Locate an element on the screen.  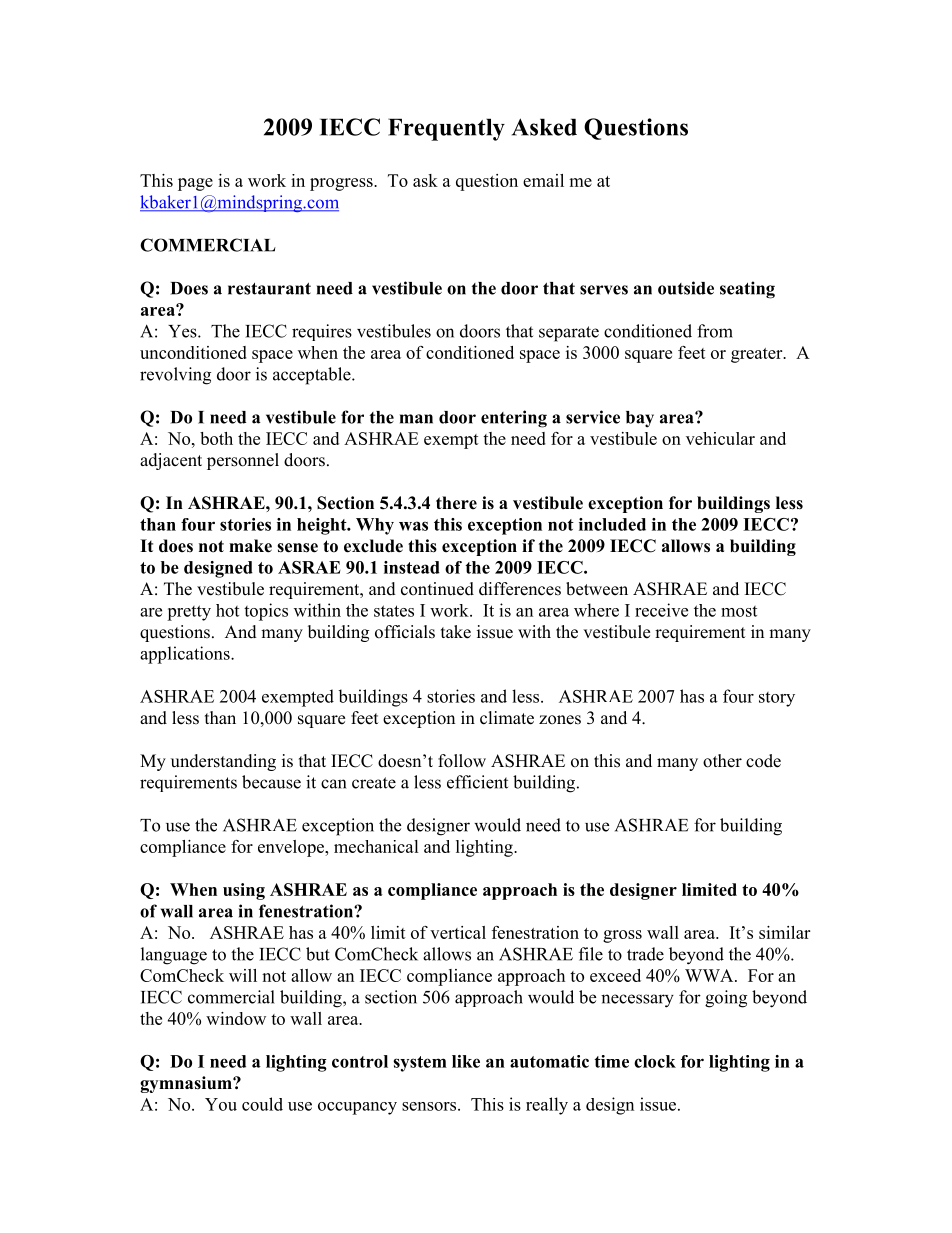
could is located at coordinates (262, 1104).
